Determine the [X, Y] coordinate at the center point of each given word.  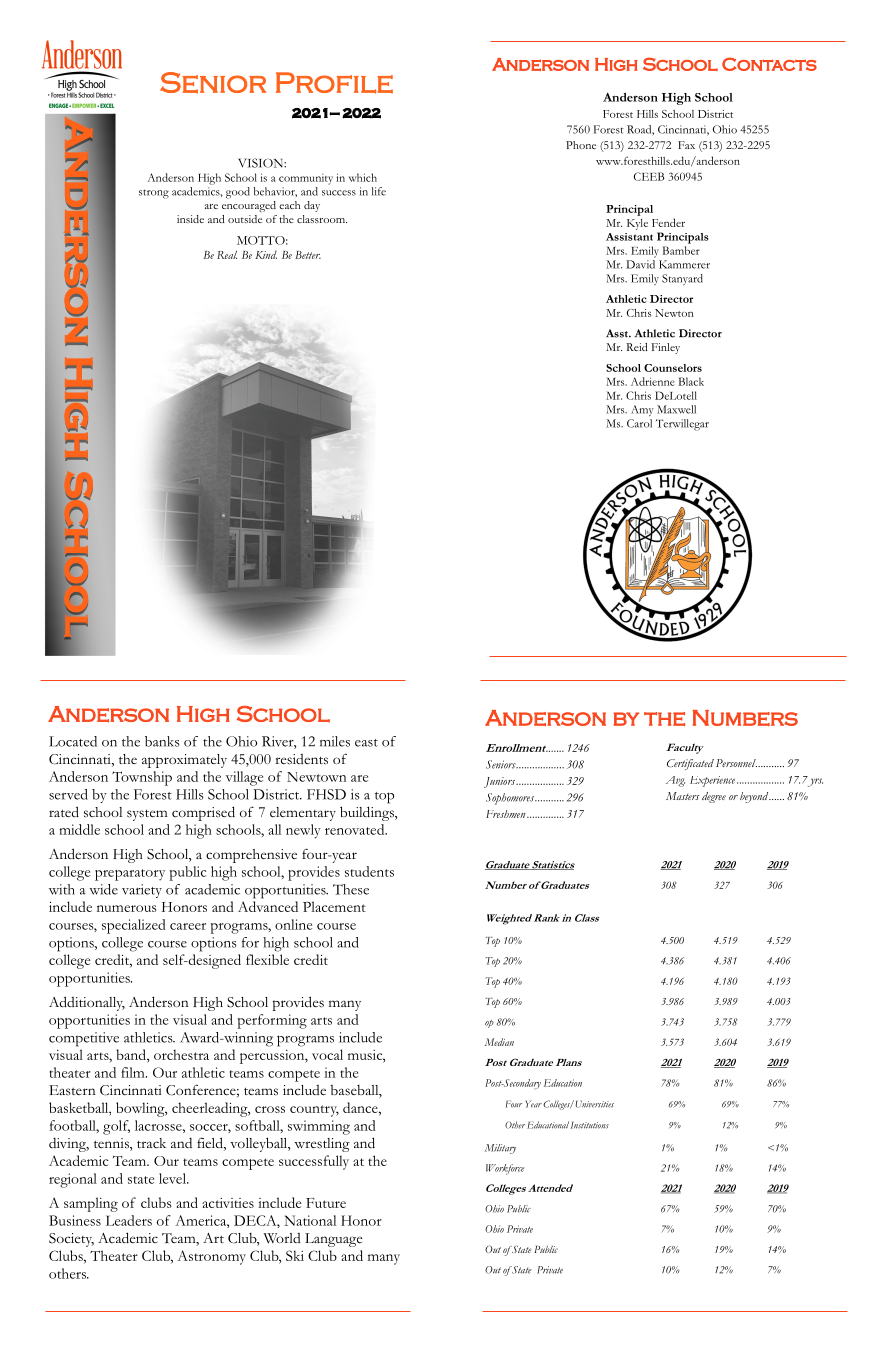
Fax [686, 145]
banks [162, 741]
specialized [134, 926]
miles [335, 741]
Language [334, 1240]
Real [227, 254]
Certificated [690, 764]
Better [308, 255]
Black [691, 381]
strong [154, 194]
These [351, 889]
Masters [682, 796]
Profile [334, 83]
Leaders [129, 1220]
